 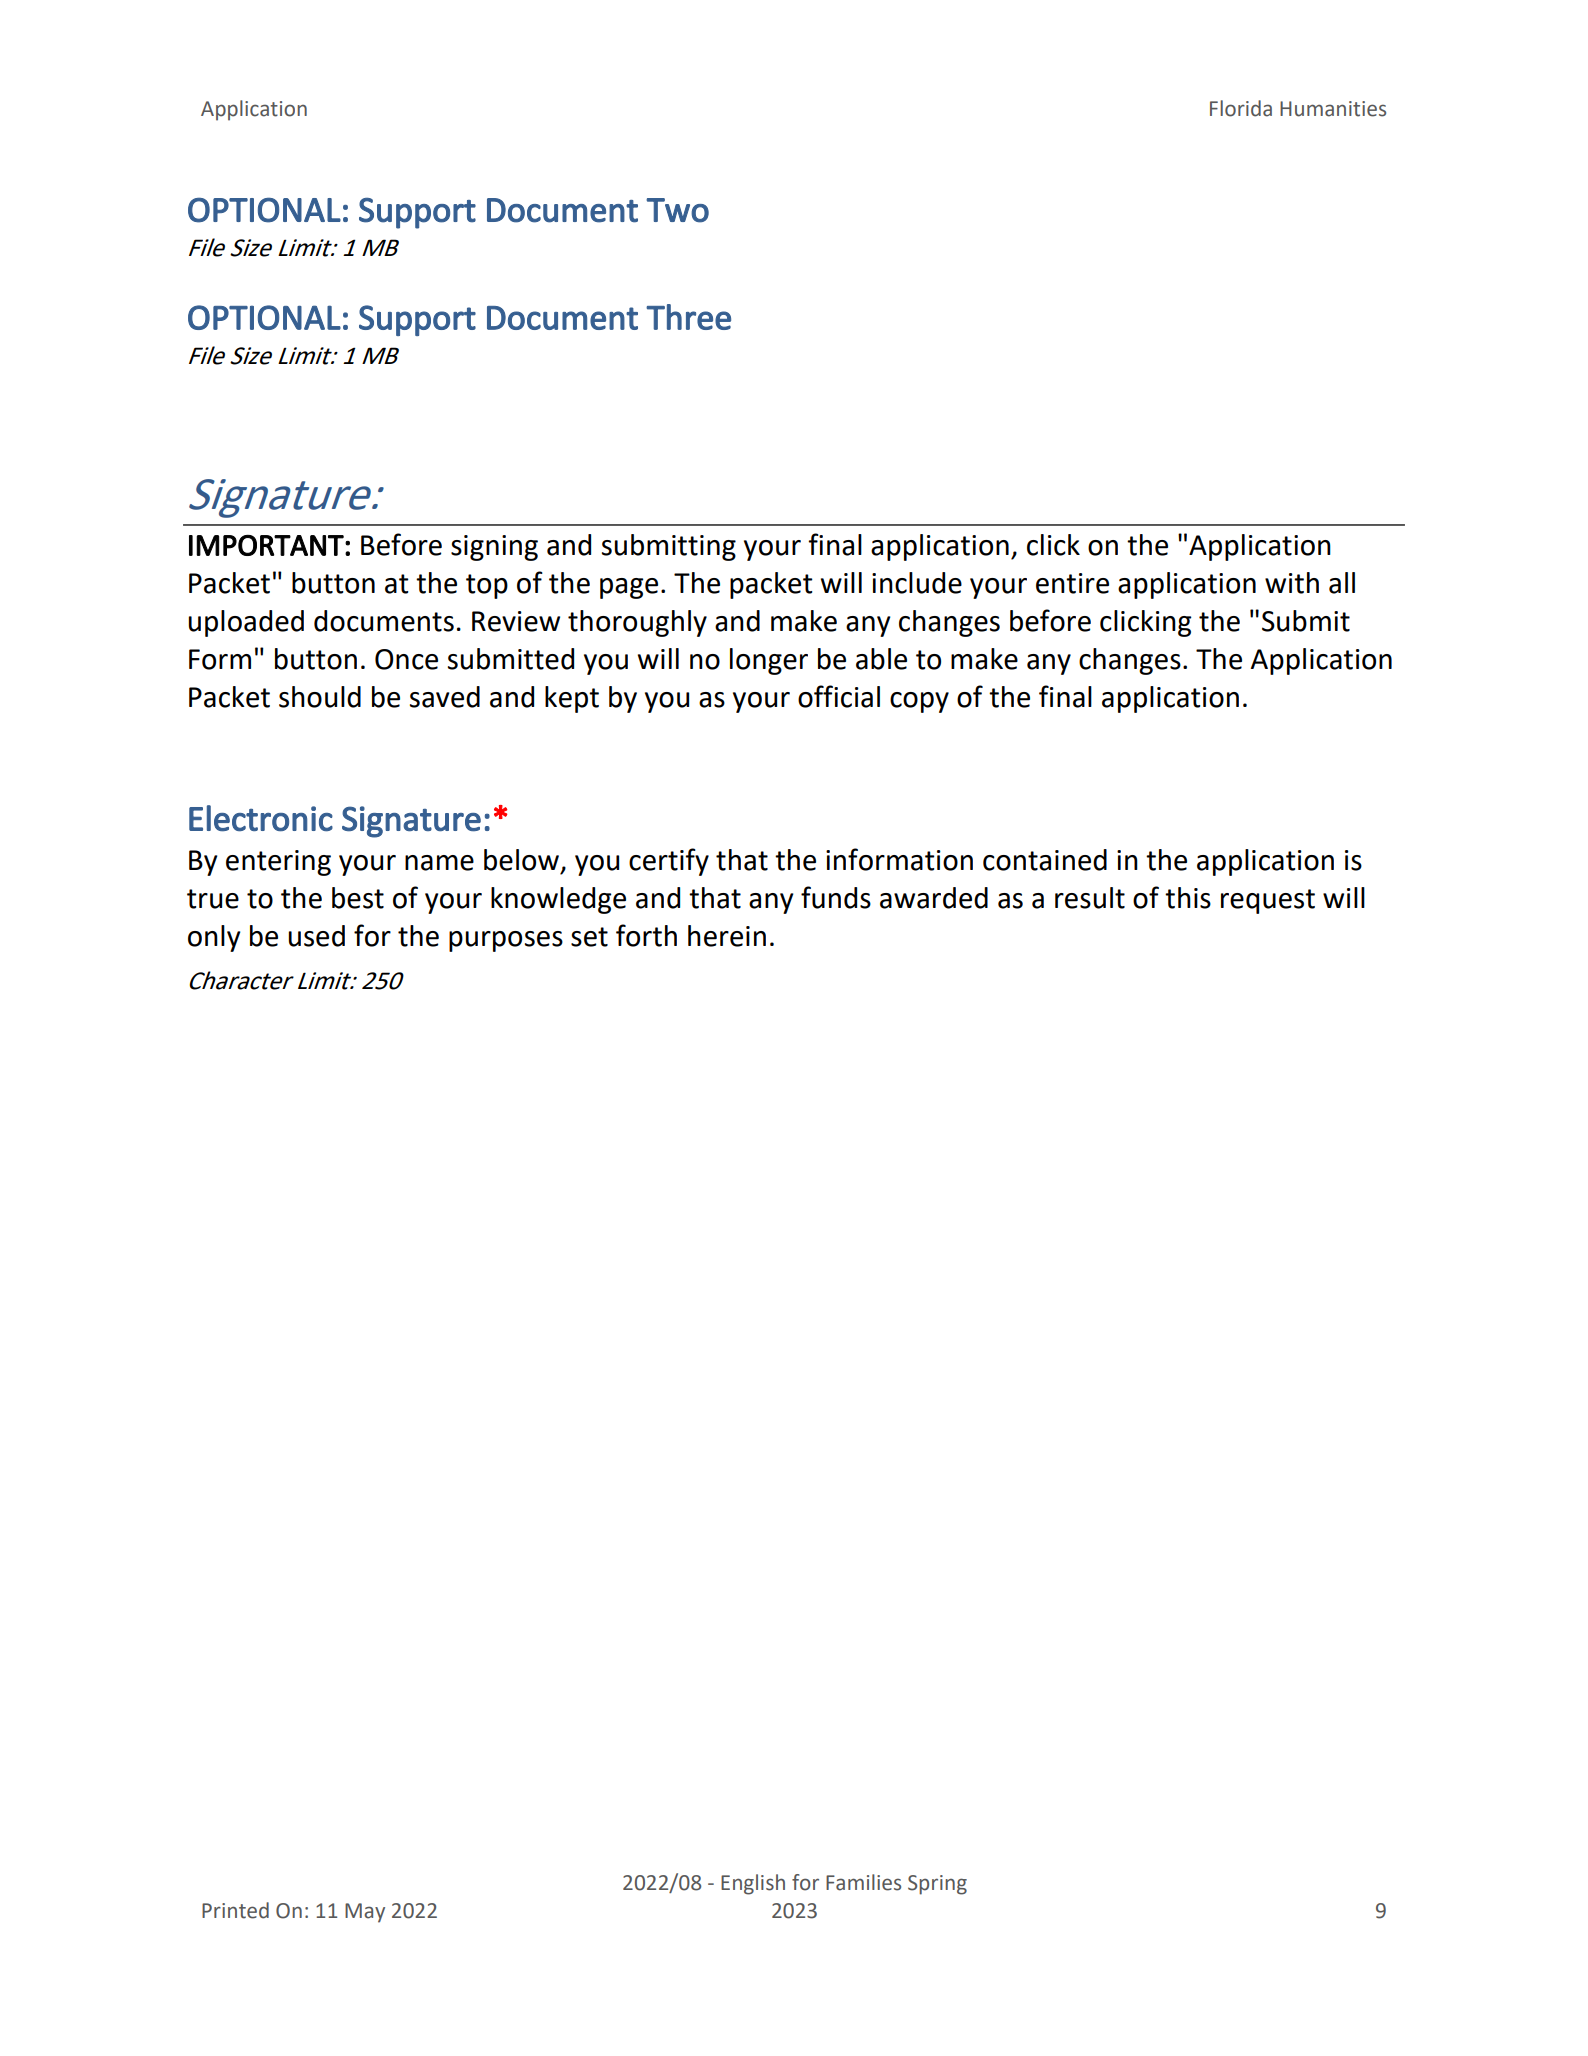 What do you see at coordinates (727, 936) in the page?
I see `herein` at bounding box center [727, 936].
